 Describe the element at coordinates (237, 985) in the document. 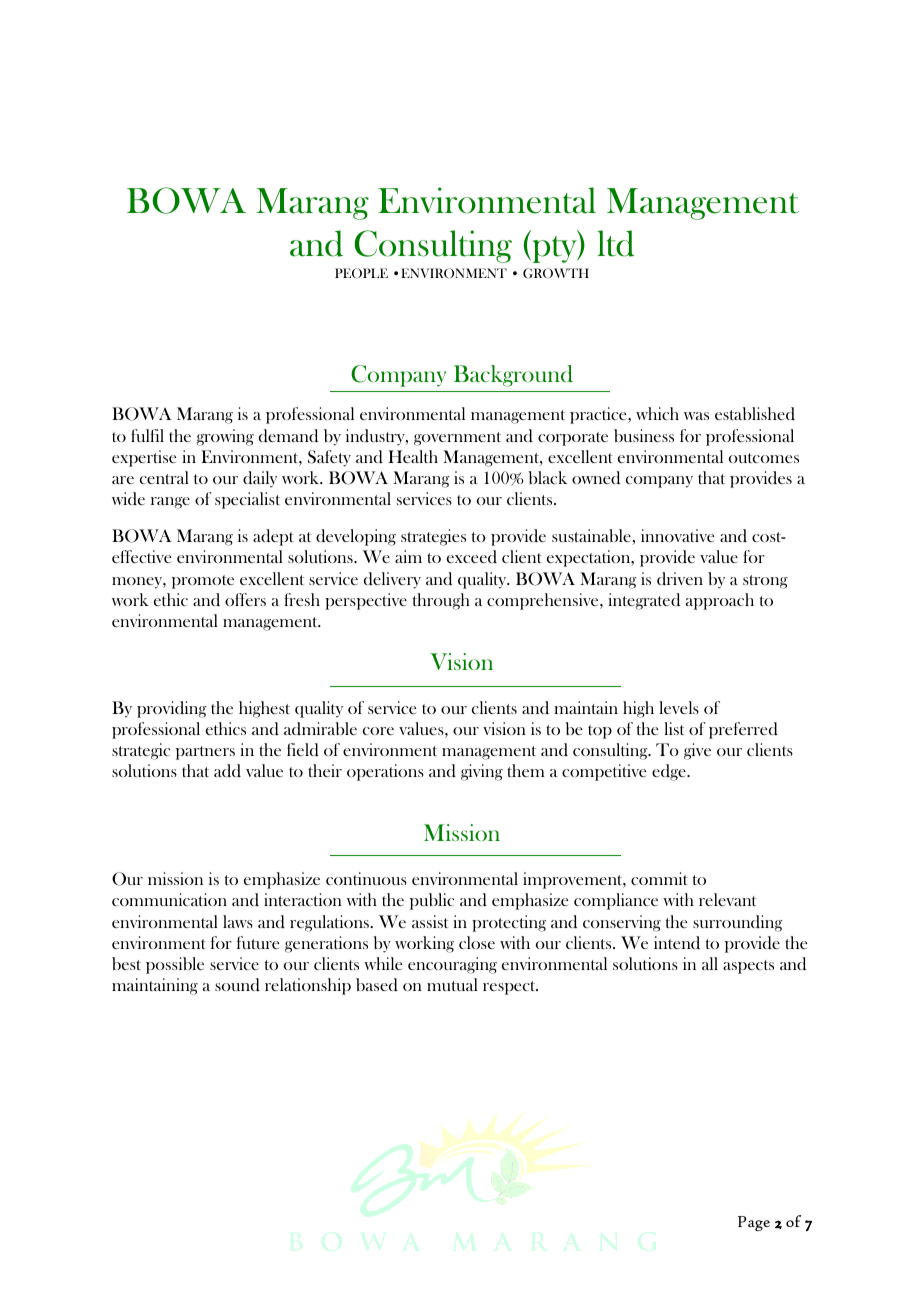

I see `sound` at that location.
